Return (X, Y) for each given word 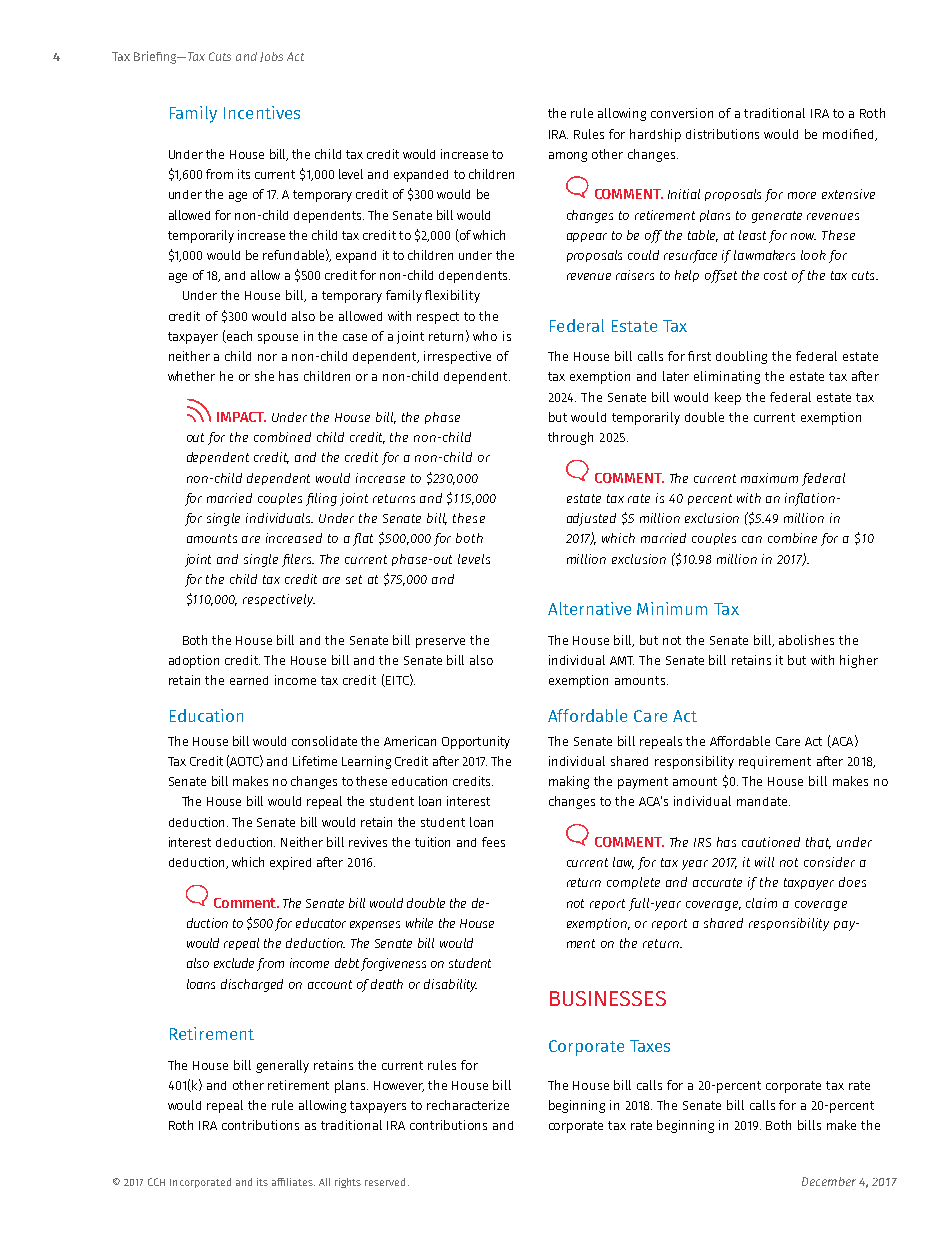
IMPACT (241, 417)
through (570, 438)
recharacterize (468, 1105)
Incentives (262, 112)
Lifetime (315, 761)
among (568, 157)
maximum (769, 478)
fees (493, 842)
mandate (763, 801)
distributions (722, 134)
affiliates (293, 1182)
